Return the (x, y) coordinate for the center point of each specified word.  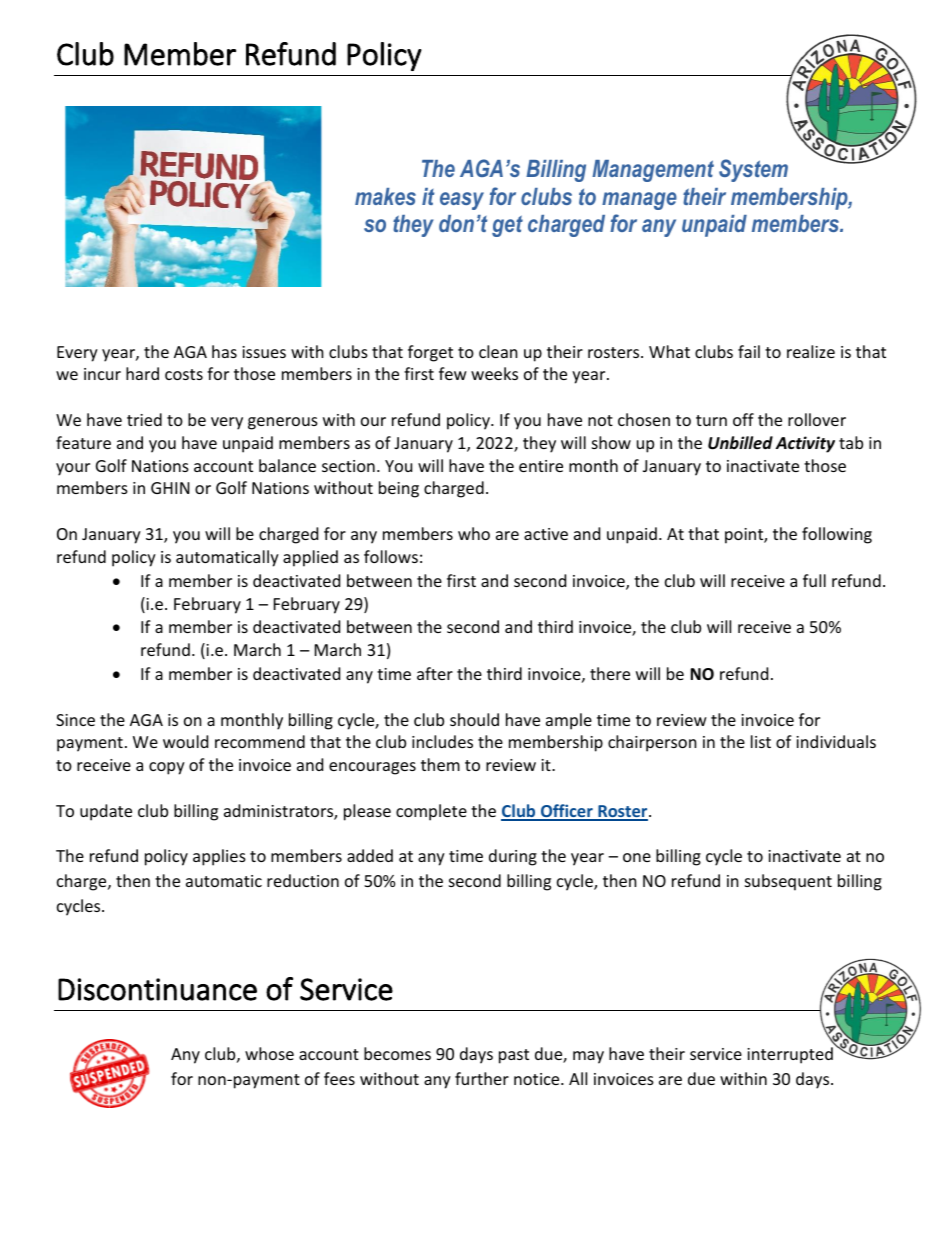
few (453, 373)
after (435, 673)
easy (462, 201)
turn (711, 420)
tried (144, 419)
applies (219, 857)
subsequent (788, 882)
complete (431, 812)
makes (385, 196)
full (814, 580)
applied (310, 558)
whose (269, 1053)
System (753, 170)
